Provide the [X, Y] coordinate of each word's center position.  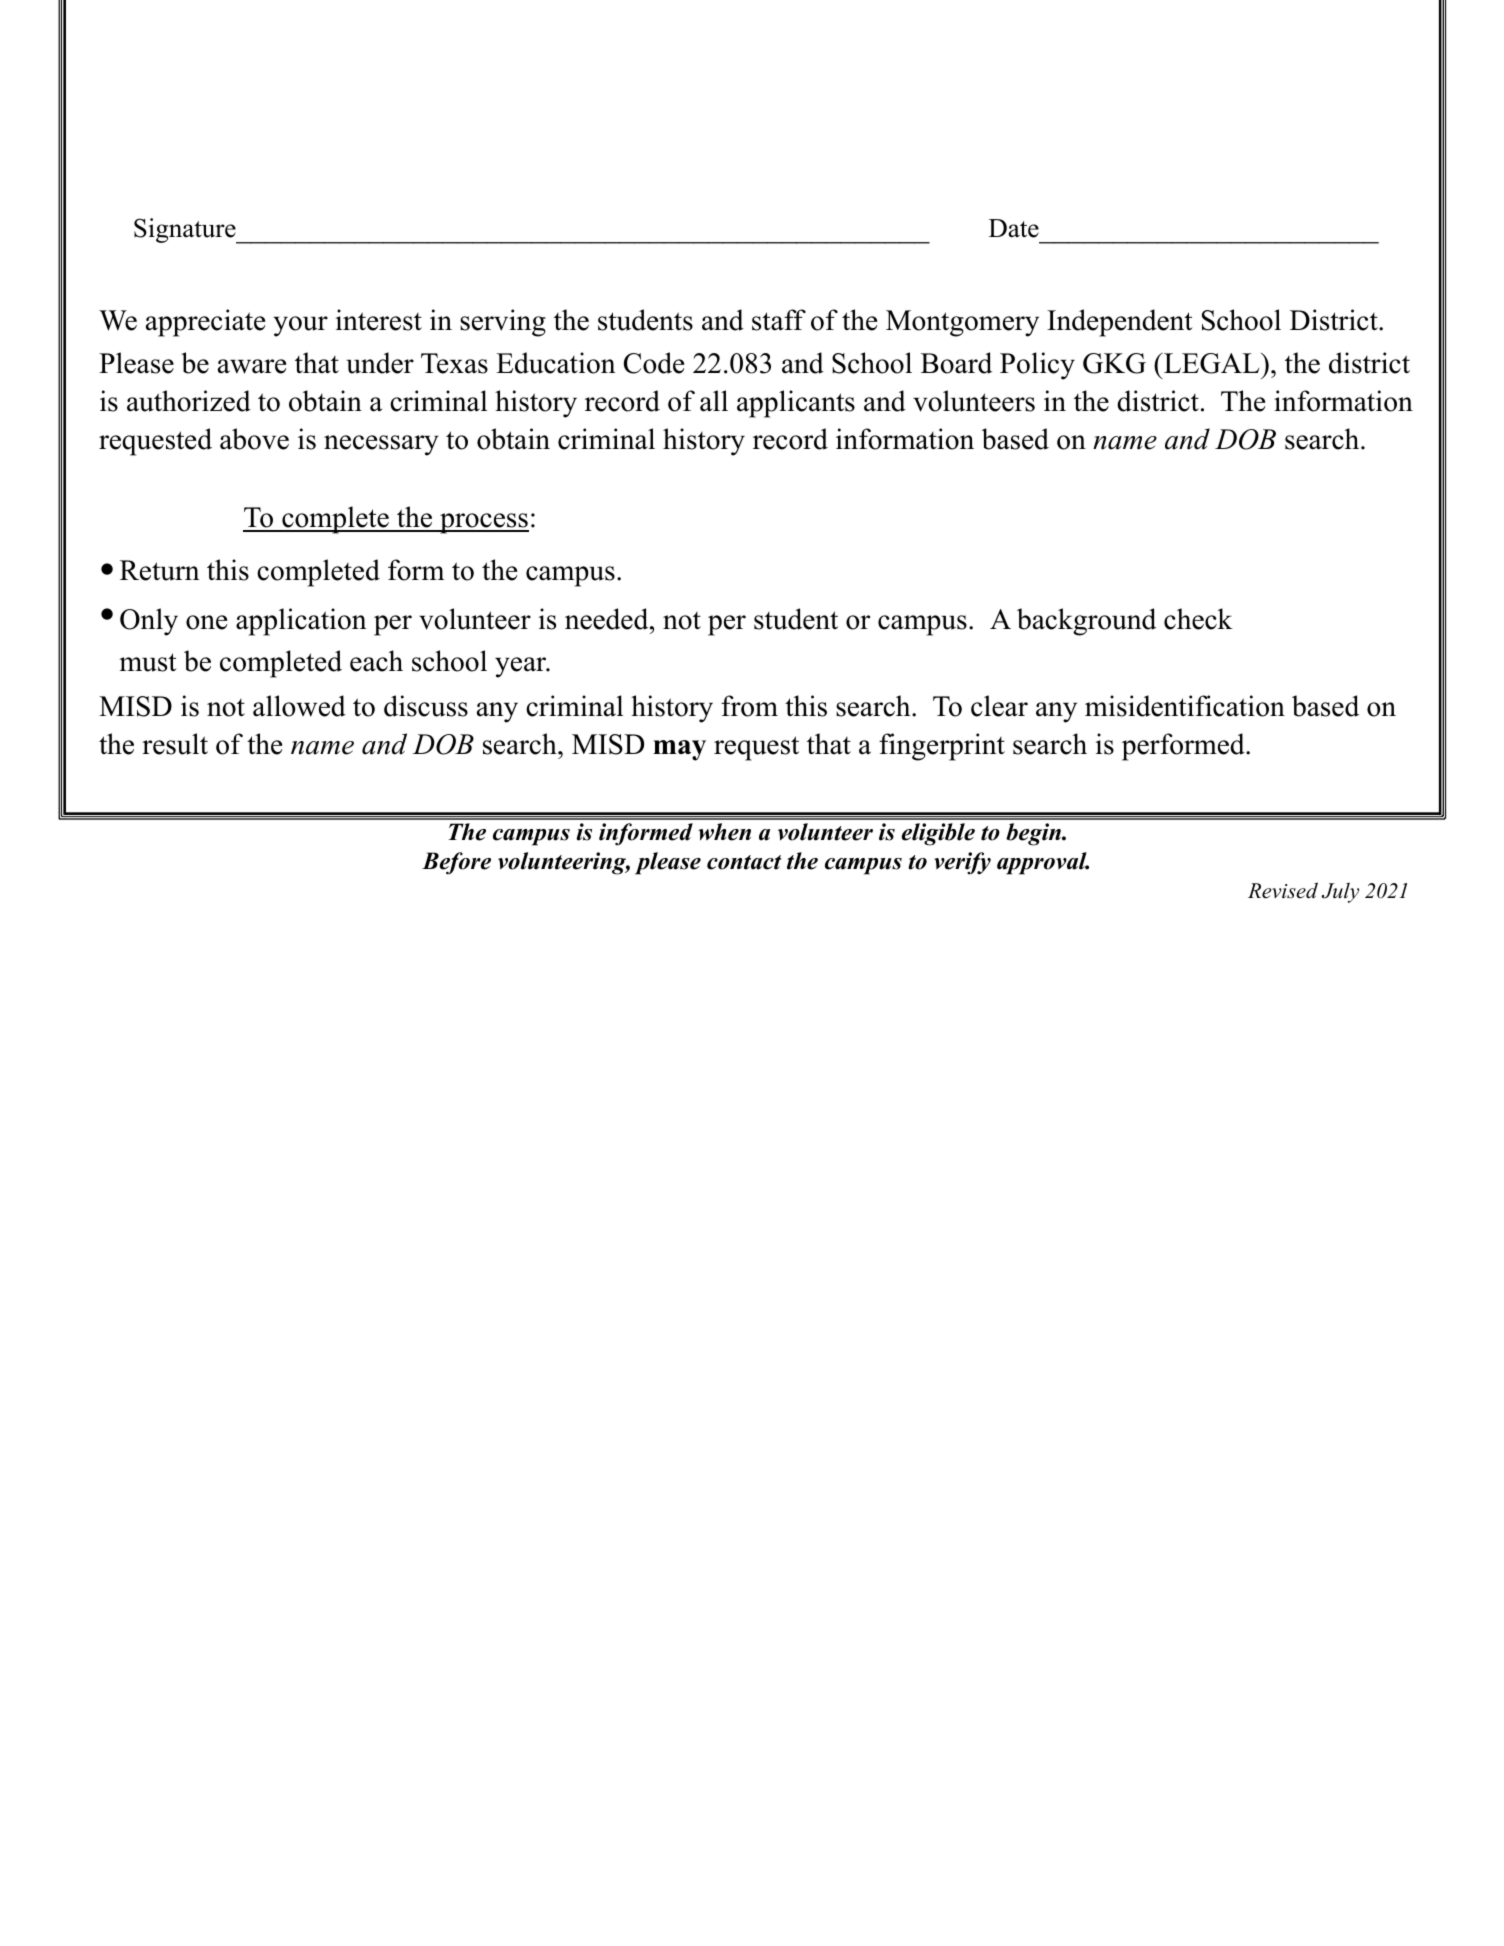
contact [744, 862]
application [301, 622]
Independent [1120, 323]
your [300, 326]
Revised [1283, 890]
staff [779, 320]
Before [456, 863]
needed [608, 619]
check [1198, 619]
